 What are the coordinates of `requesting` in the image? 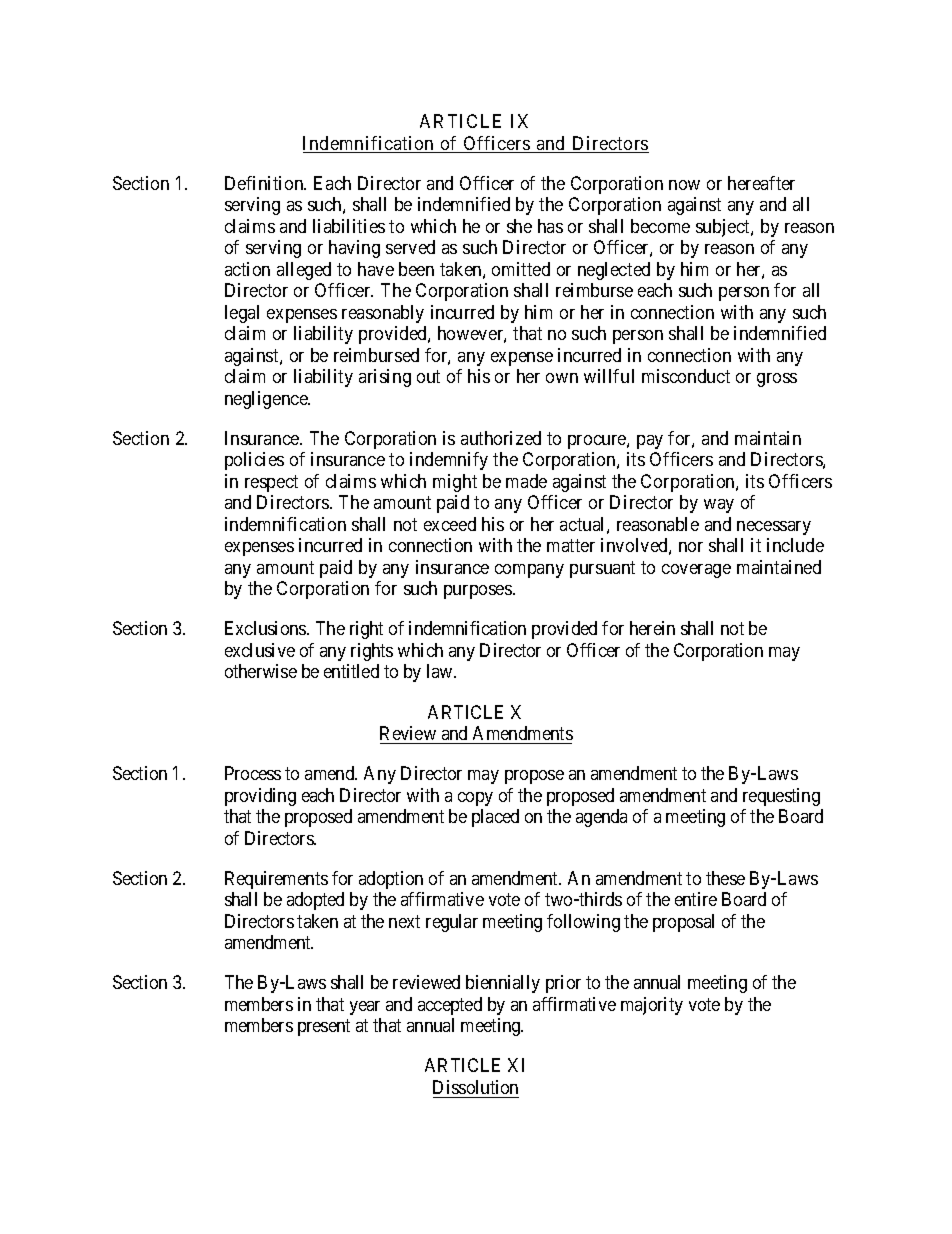 It's located at (781, 797).
